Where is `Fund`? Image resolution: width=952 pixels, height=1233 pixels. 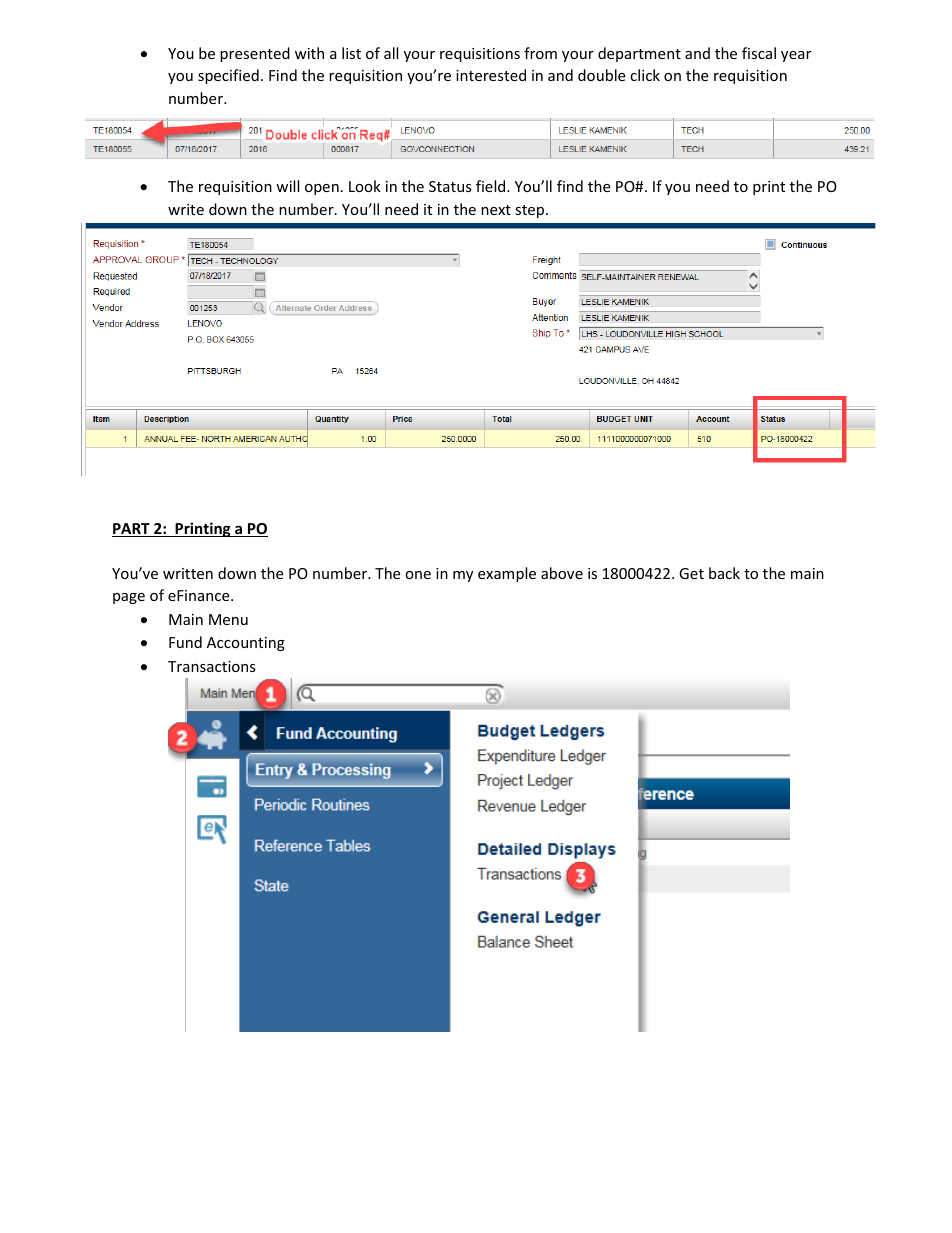 Fund is located at coordinates (185, 642).
